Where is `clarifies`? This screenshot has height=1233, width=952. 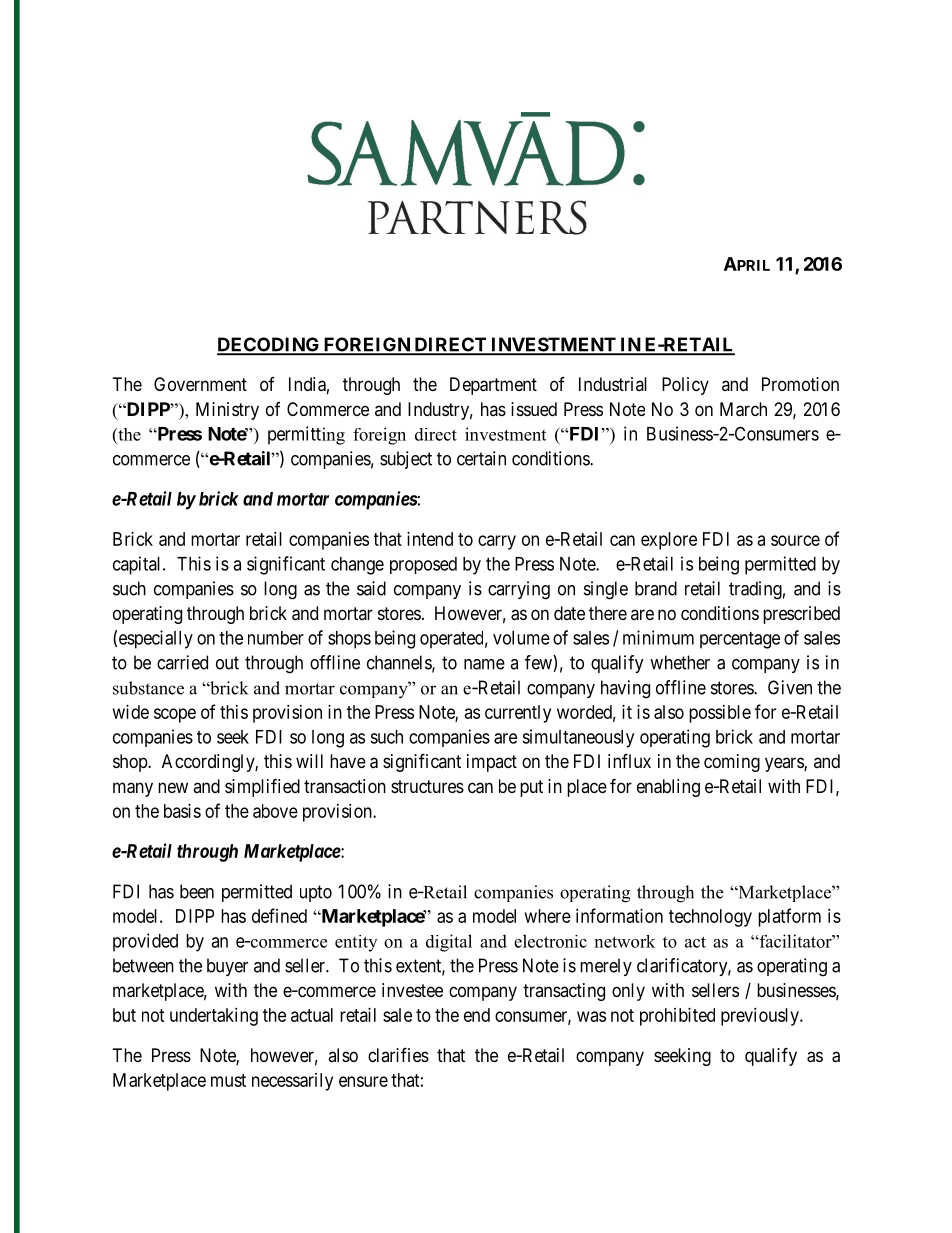
clarifies is located at coordinates (398, 1054).
